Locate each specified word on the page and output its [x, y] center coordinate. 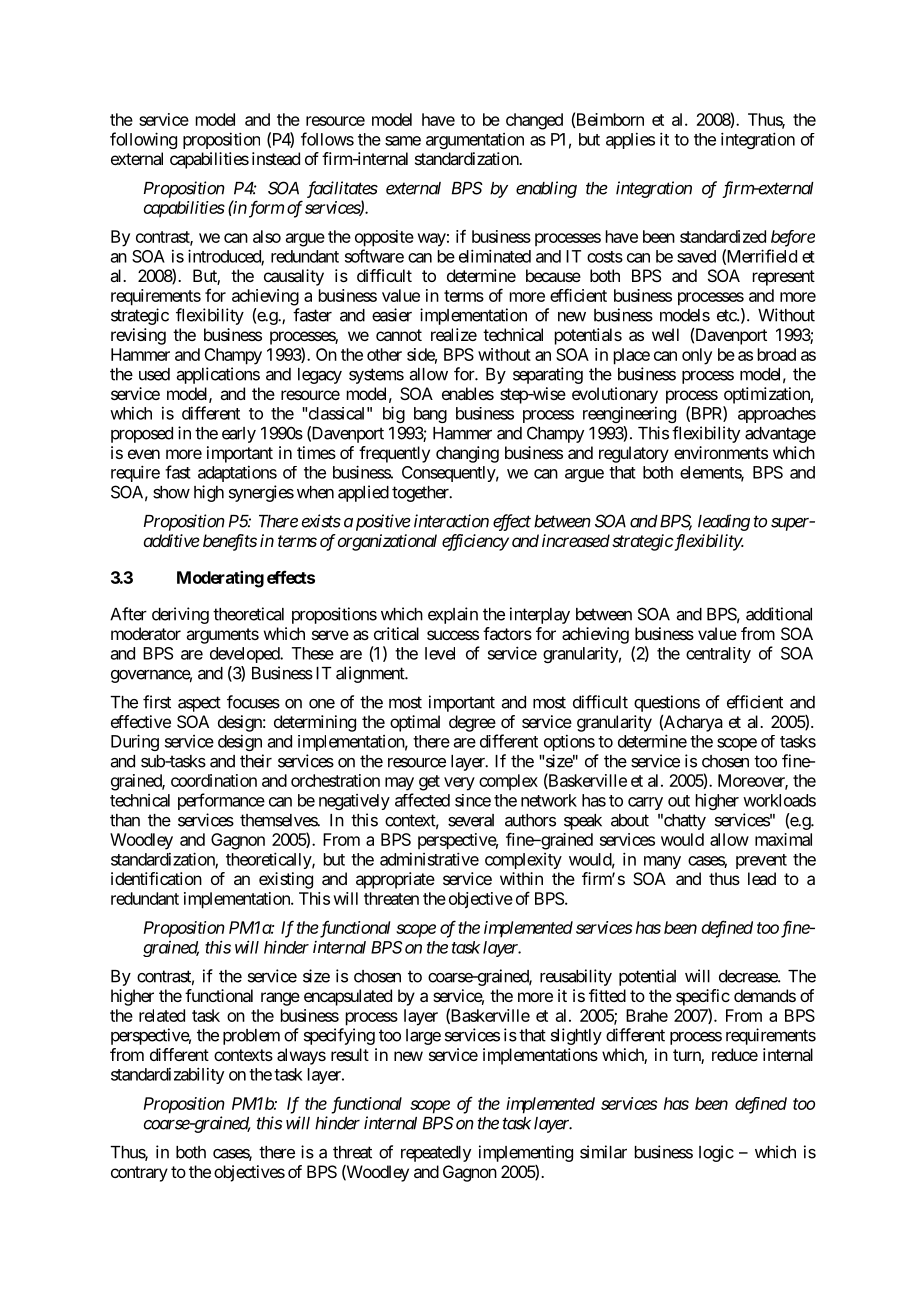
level [440, 653]
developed [245, 655]
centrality [718, 655]
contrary [139, 1174]
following [143, 140]
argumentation [475, 141]
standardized [723, 236]
